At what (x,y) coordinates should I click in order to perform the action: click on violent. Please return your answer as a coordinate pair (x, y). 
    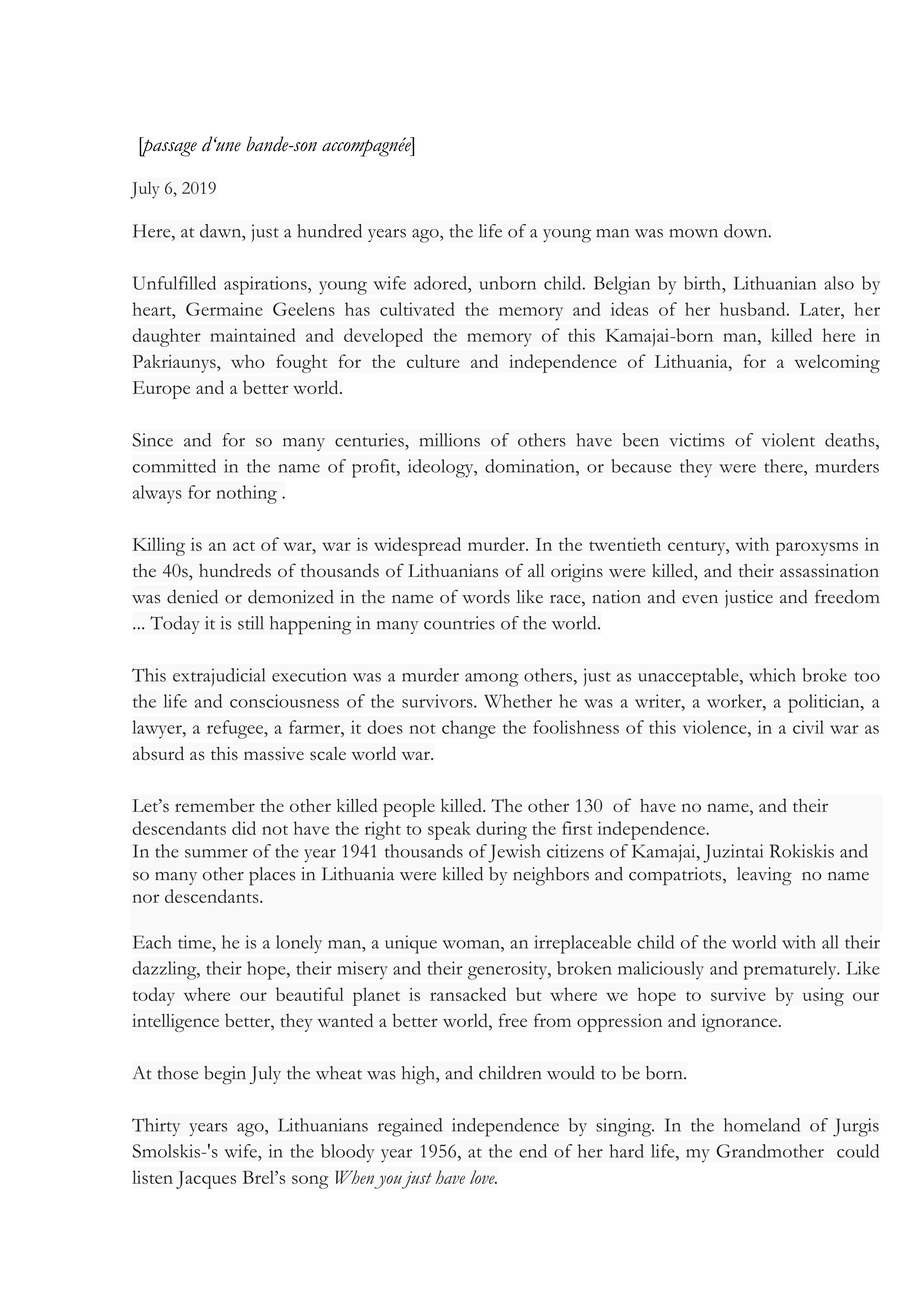
    Looking at the image, I should click on (788, 440).
